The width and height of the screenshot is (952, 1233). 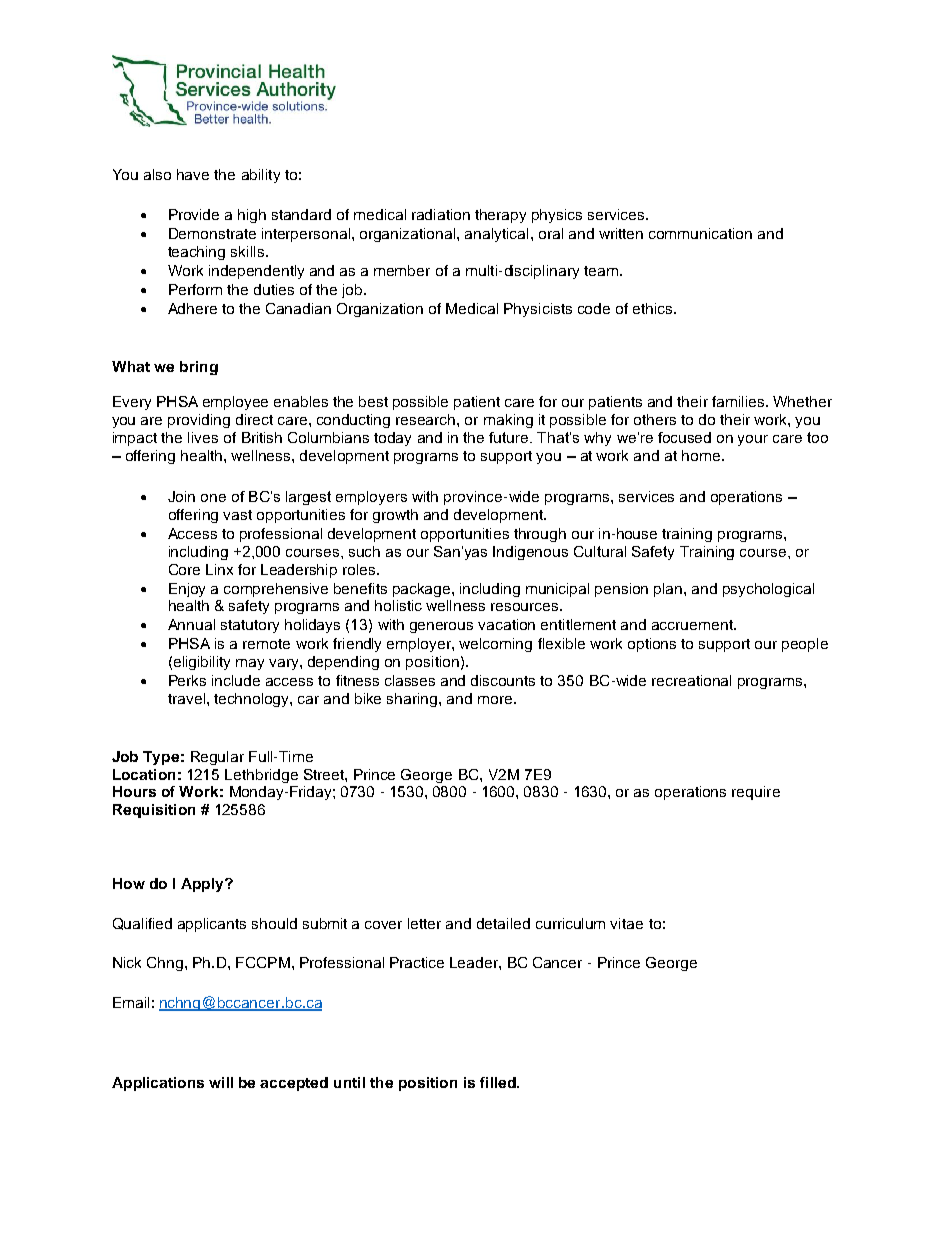 What do you see at coordinates (500, 216) in the screenshot?
I see `therapy` at bounding box center [500, 216].
